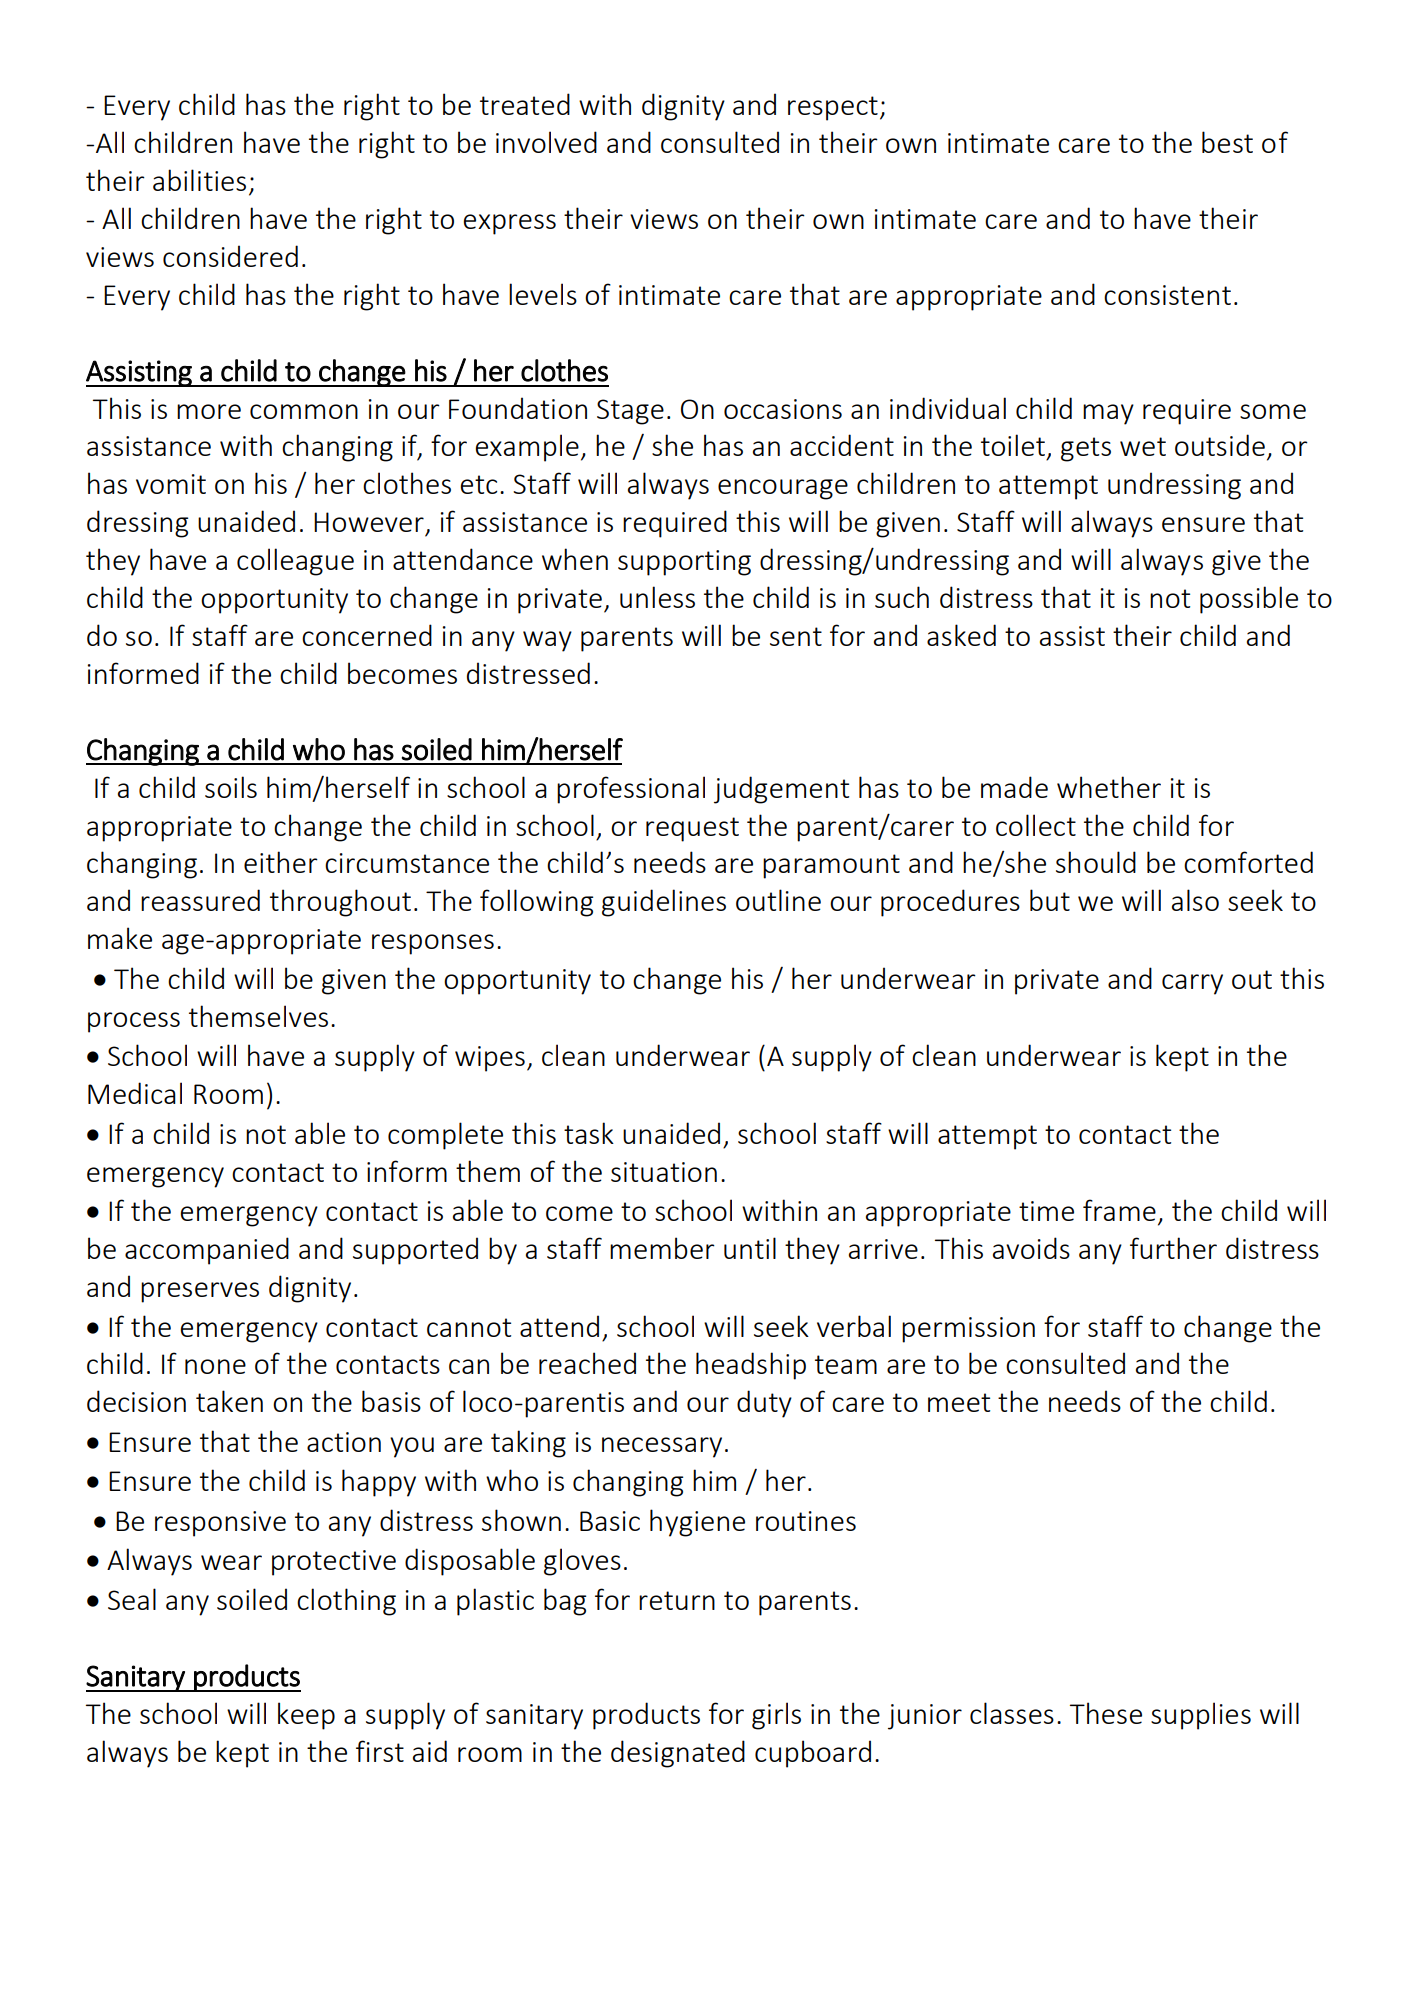 The width and height of the page is (1421, 2010). Describe the element at coordinates (367, 635) in the page. I see `concerned` at that location.
